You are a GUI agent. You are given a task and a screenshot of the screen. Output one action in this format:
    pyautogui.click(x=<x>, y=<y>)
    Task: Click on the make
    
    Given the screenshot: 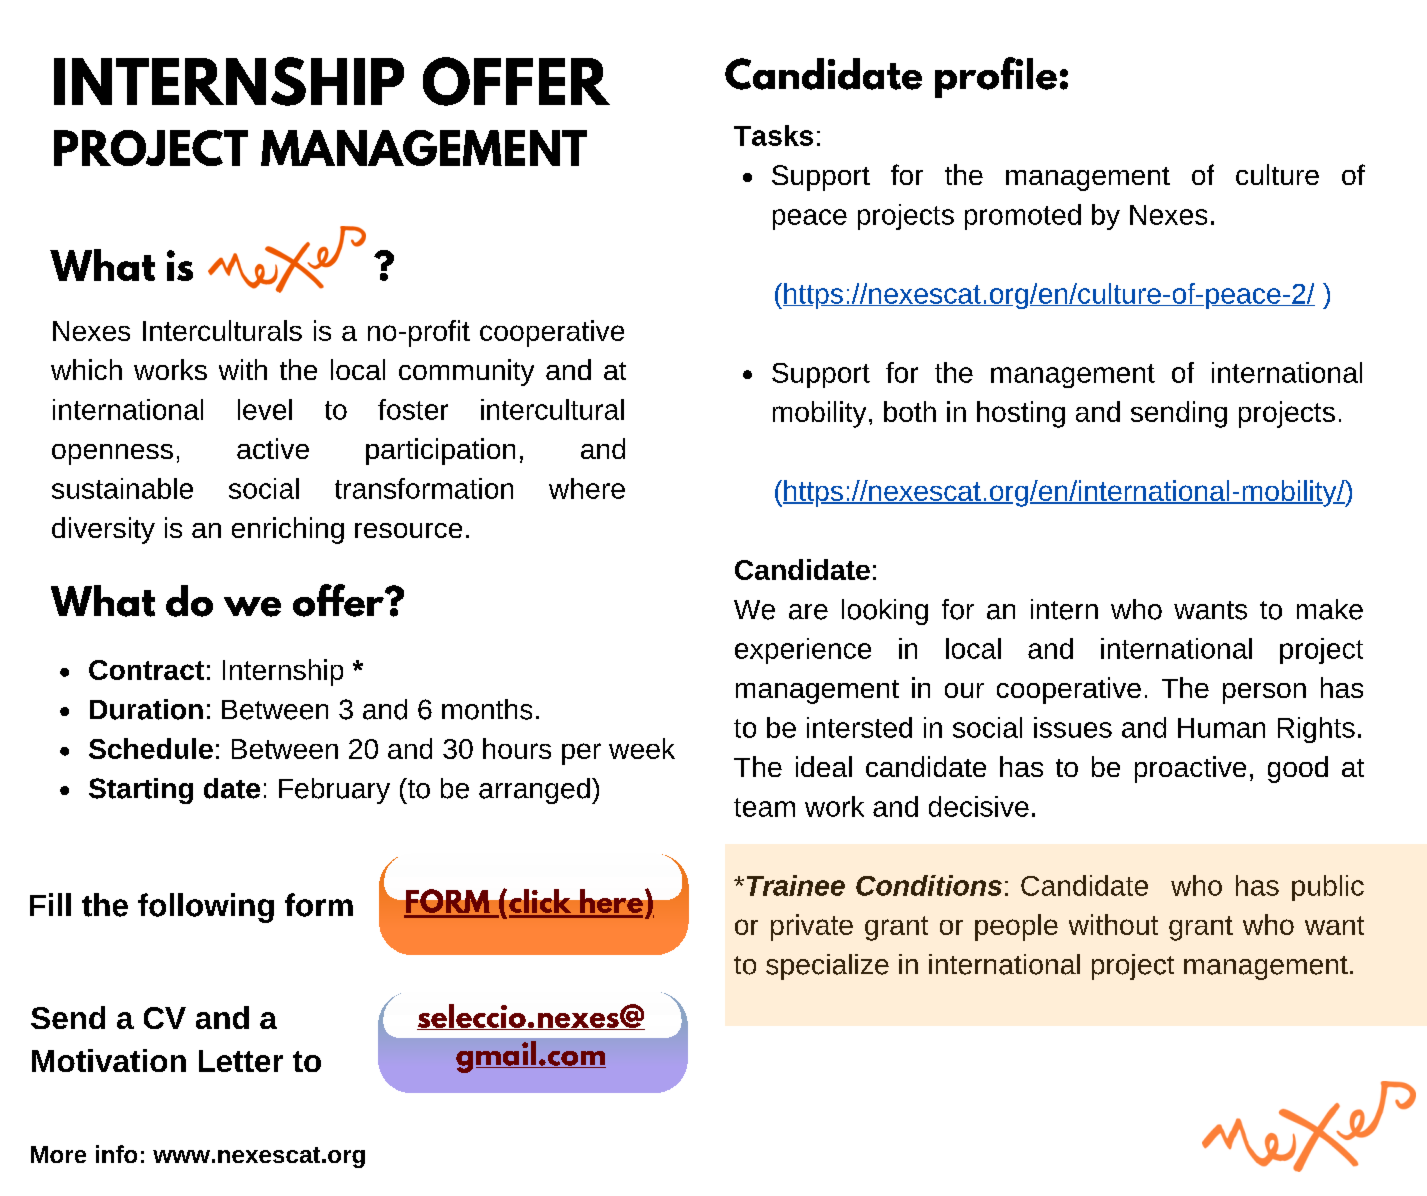 What is the action you would take?
    pyautogui.click(x=1330, y=609)
